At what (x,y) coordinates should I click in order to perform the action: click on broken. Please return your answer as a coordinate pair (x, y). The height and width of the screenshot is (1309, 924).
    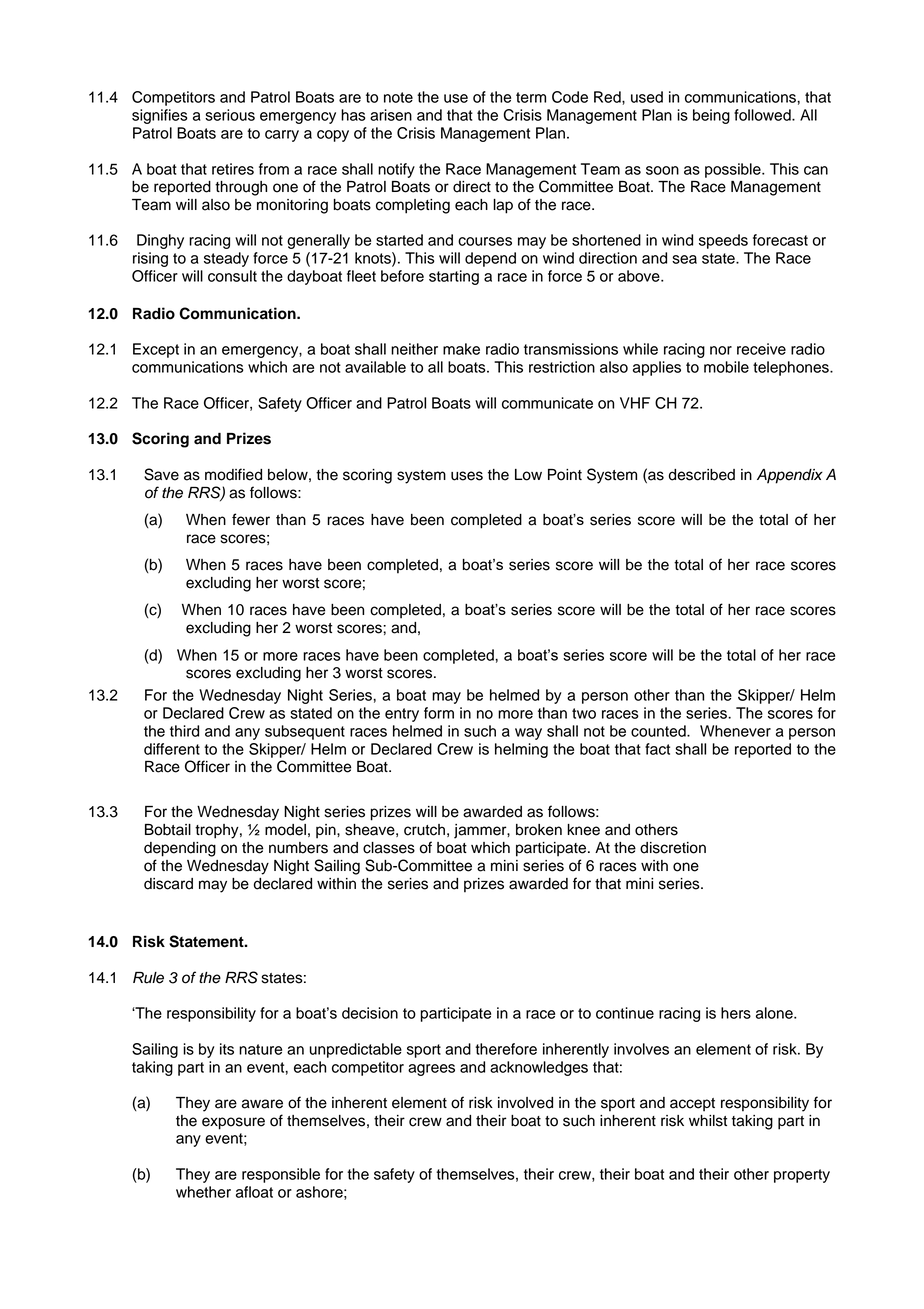
    Looking at the image, I should click on (539, 830).
